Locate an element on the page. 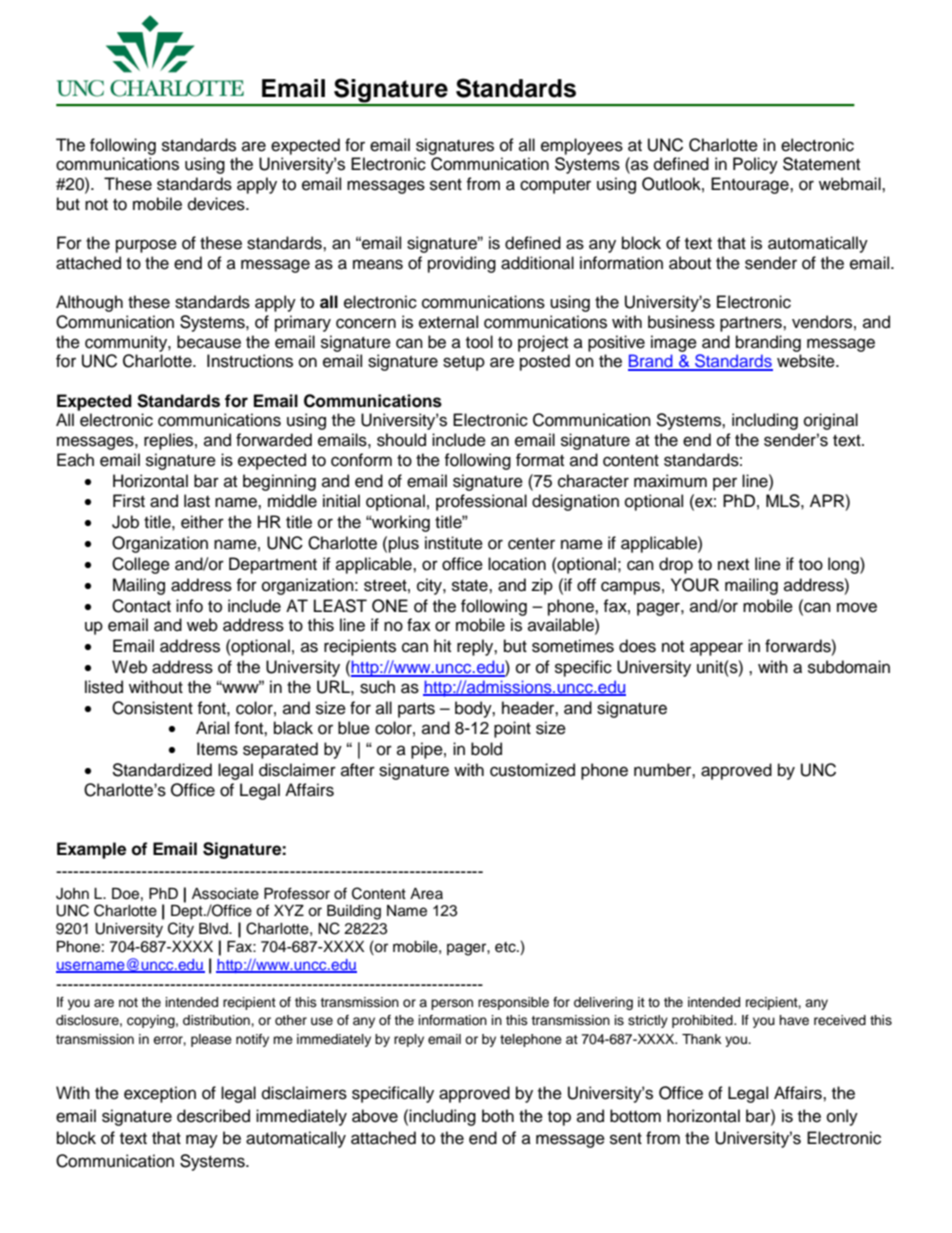  Policy is located at coordinates (755, 165).
